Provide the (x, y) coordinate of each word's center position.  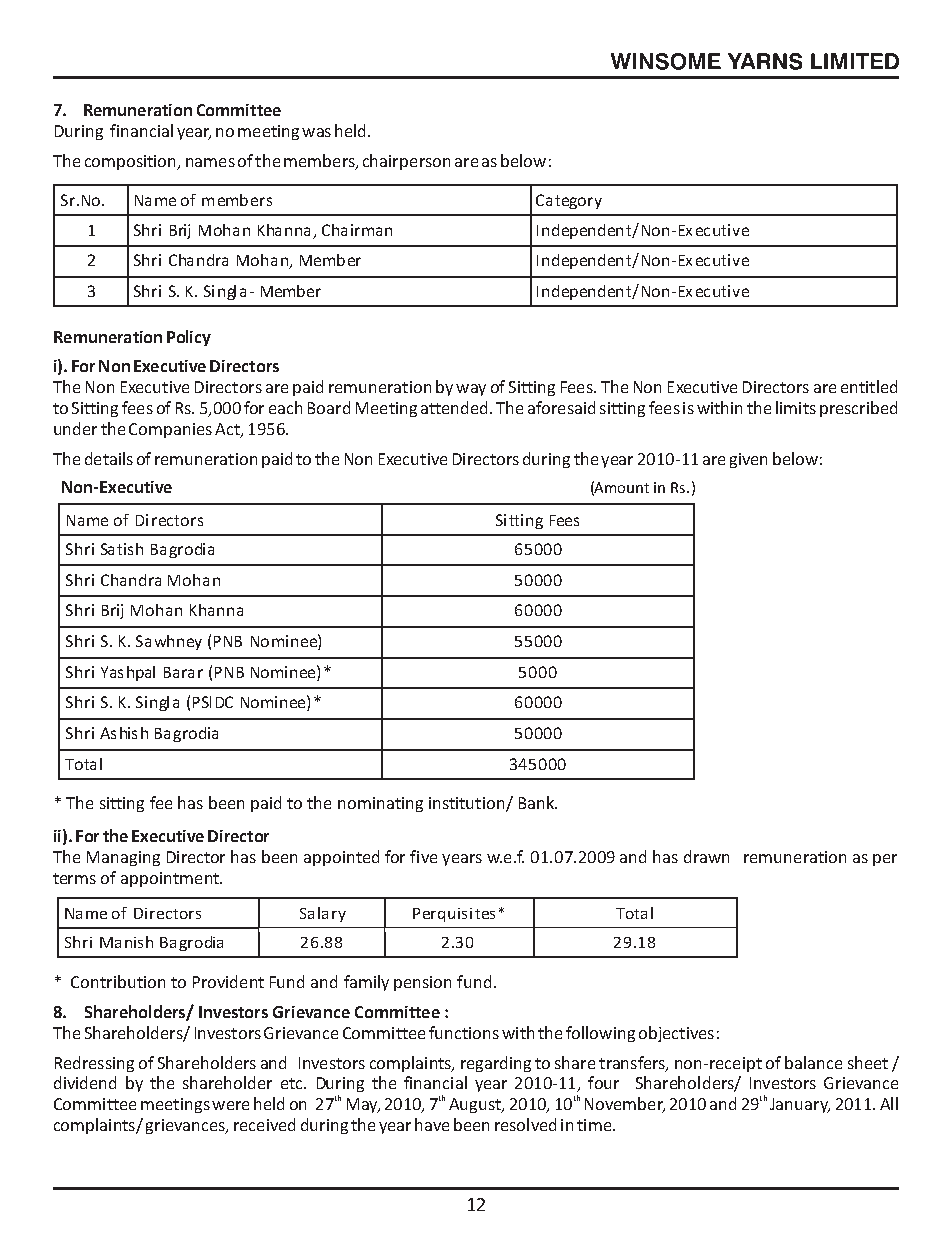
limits (796, 407)
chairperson (406, 162)
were (230, 1105)
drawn (706, 856)
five (423, 856)
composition (132, 162)
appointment (171, 879)
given (748, 460)
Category (569, 201)
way (471, 390)
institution (468, 804)
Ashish (124, 733)
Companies (170, 430)
